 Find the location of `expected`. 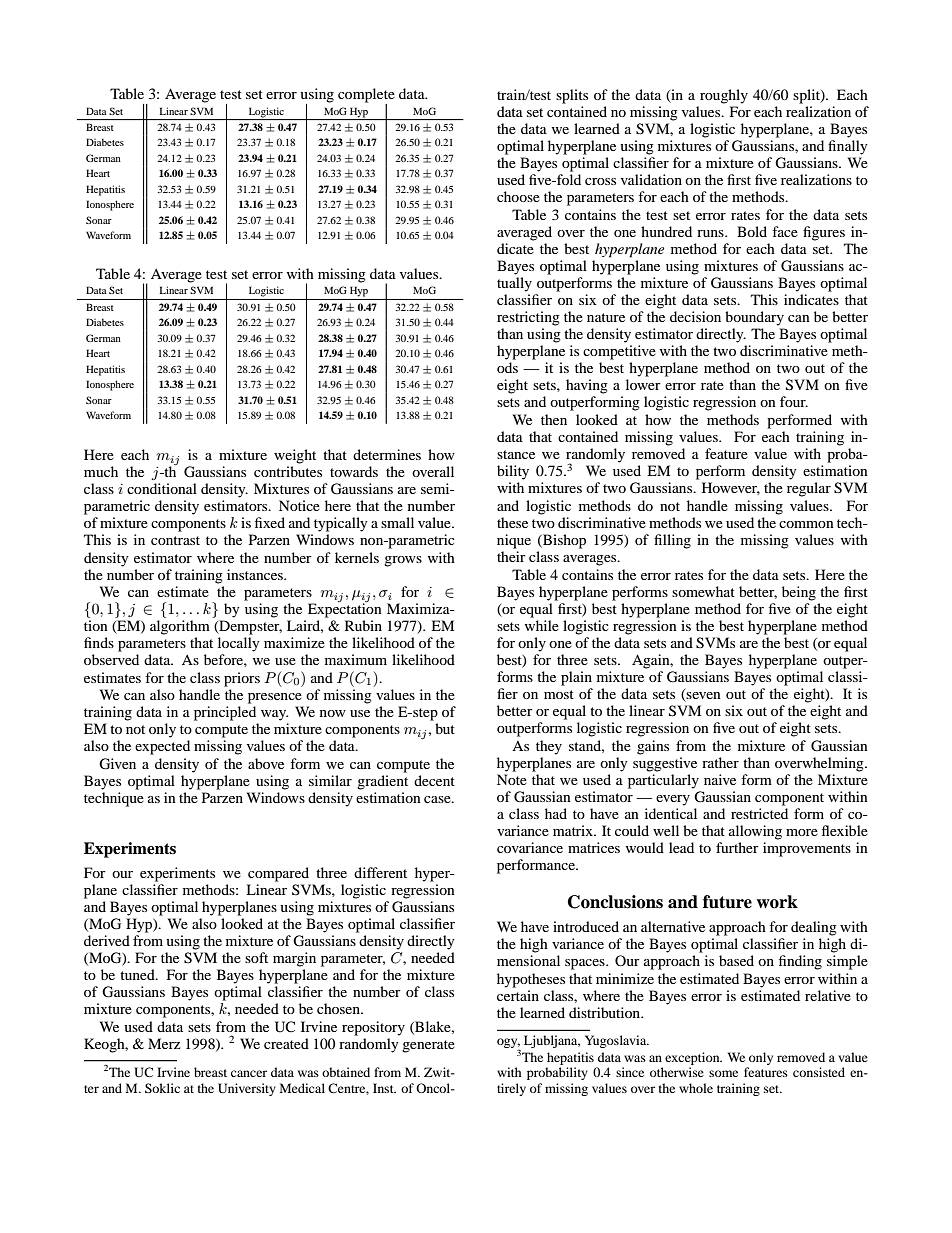

expected is located at coordinates (162, 747).
